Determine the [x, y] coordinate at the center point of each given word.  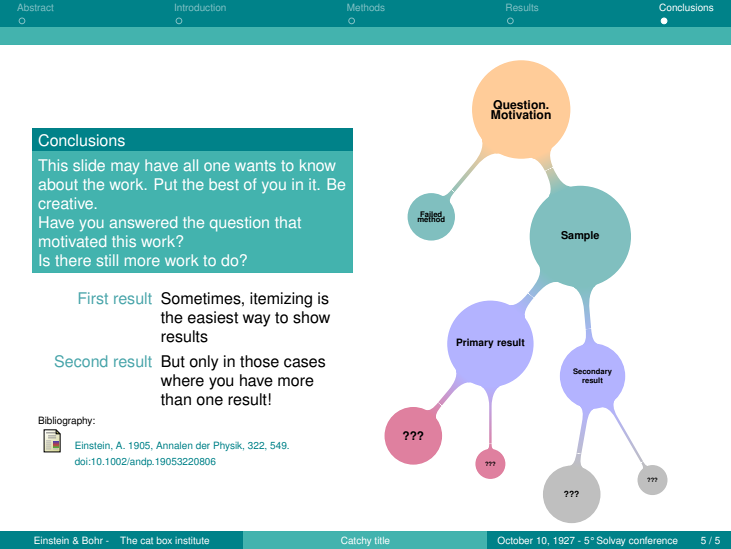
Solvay [611, 541]
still [107, 260]
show [311, 317]
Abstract [35, 7]
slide [89, 165]
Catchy [356, 541]
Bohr [92, 540]
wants [255, 165]
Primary [474, 343]
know [318, 165]
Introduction [200, 7]
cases [304, 363]
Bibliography [66, 421]
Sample [580, 236]
